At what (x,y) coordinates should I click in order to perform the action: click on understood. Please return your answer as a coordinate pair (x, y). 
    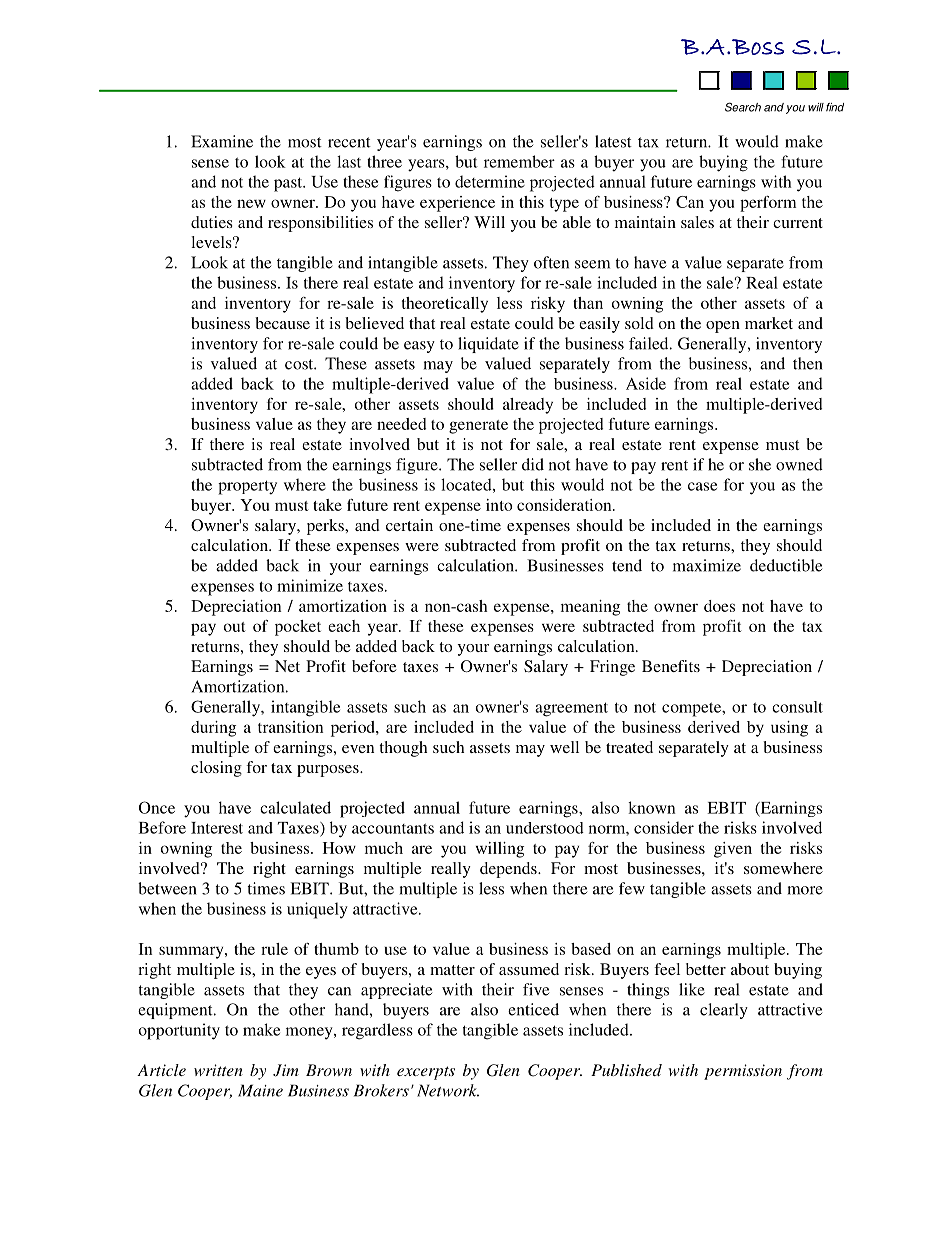
    Looking at the image, I should click on (545, 828).
